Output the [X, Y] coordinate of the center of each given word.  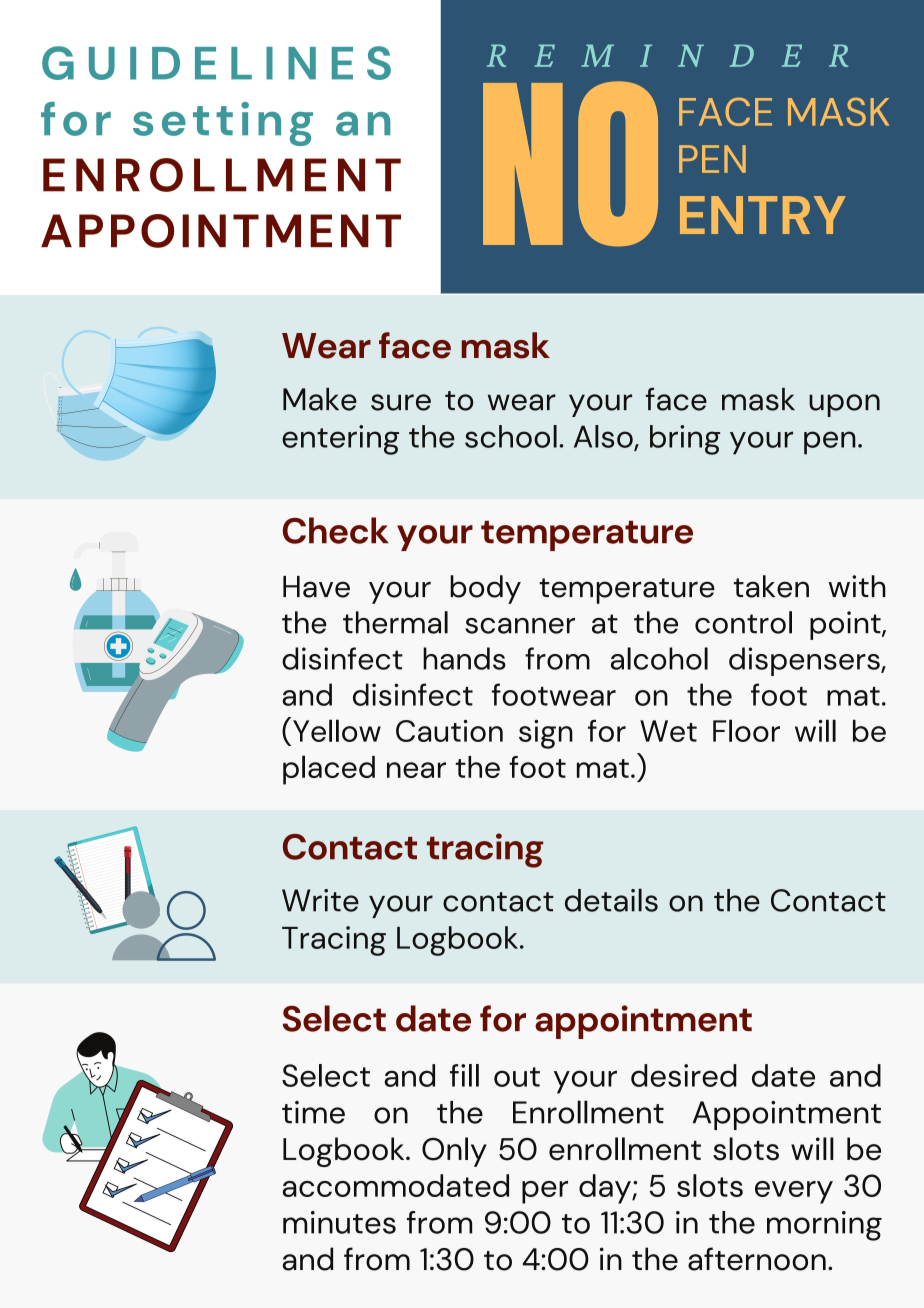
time [313, 1112]
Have [316, 587]
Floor [746, 730]
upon [844, 405]
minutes [339, 1222]
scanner [520, 626]
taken [771, 586]
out [517, 1077]
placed [329, 770]
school [511, 436]
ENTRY [763, 215]
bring [685, 440]
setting [223, 124]
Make [320, 399]
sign [546, 734]
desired [684, 1075]
